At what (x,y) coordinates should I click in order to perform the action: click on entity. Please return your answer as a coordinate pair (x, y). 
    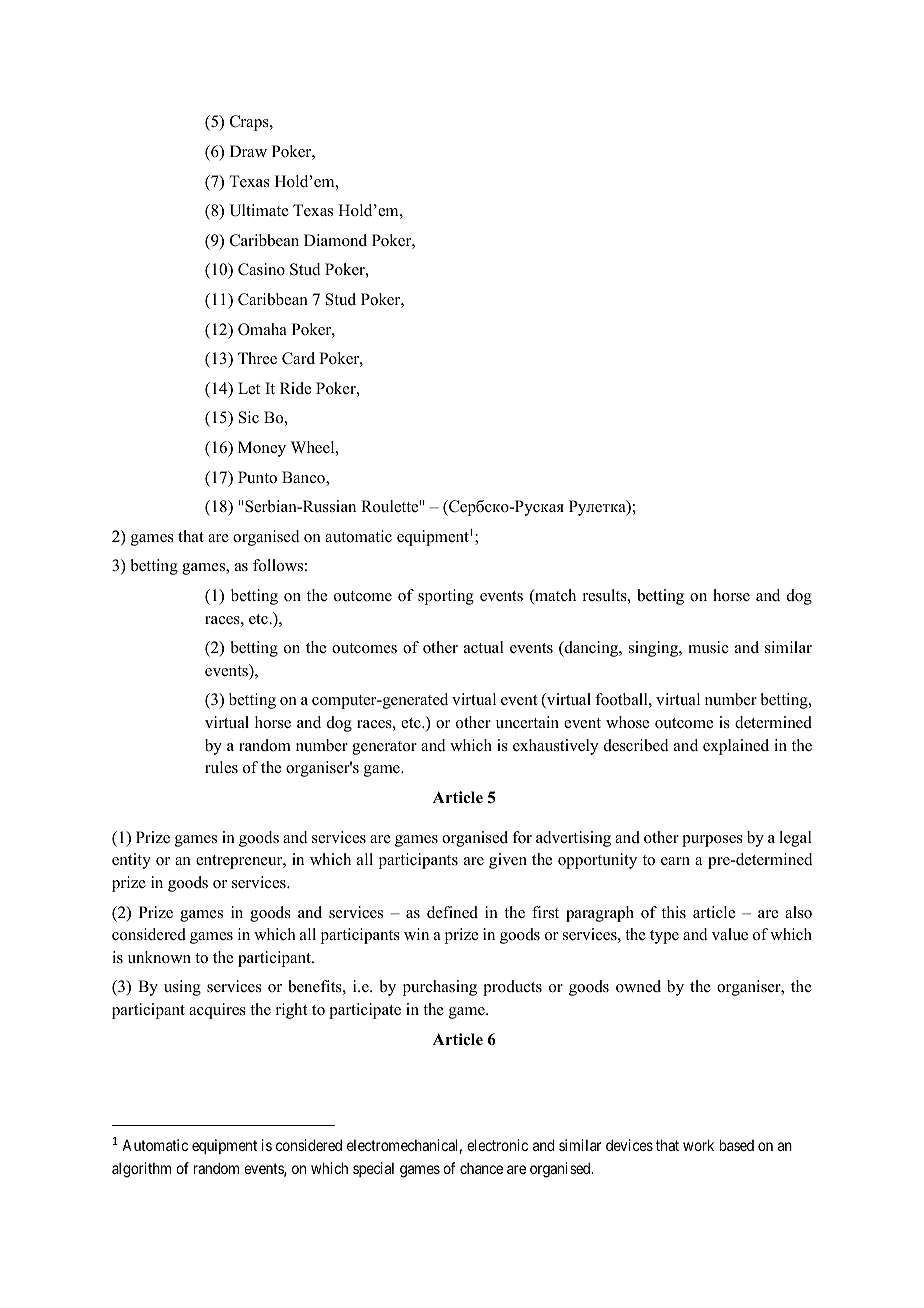
    Looking at the image, I should click on (131, 861).
